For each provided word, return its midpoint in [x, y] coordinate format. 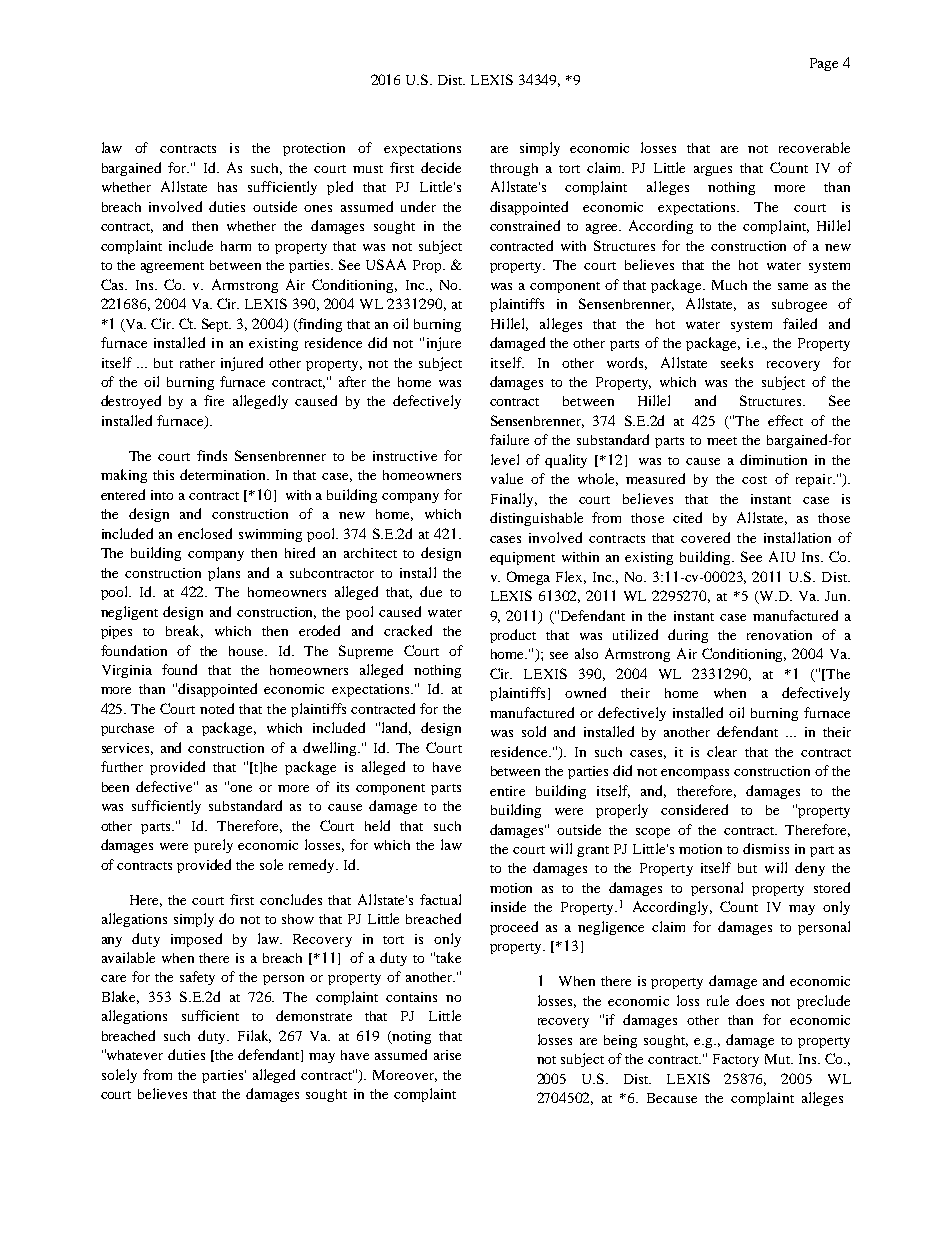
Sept [216, 325]
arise [447, 1055]
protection [314, 149]
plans [224, 574]
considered [694, 809]
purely [213, 846]
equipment [522, 558]
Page [824, 64]
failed [800, 323]
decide [441, 167]
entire [507, 791]
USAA [386, 264]
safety [197, 978]
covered [705, 537]
